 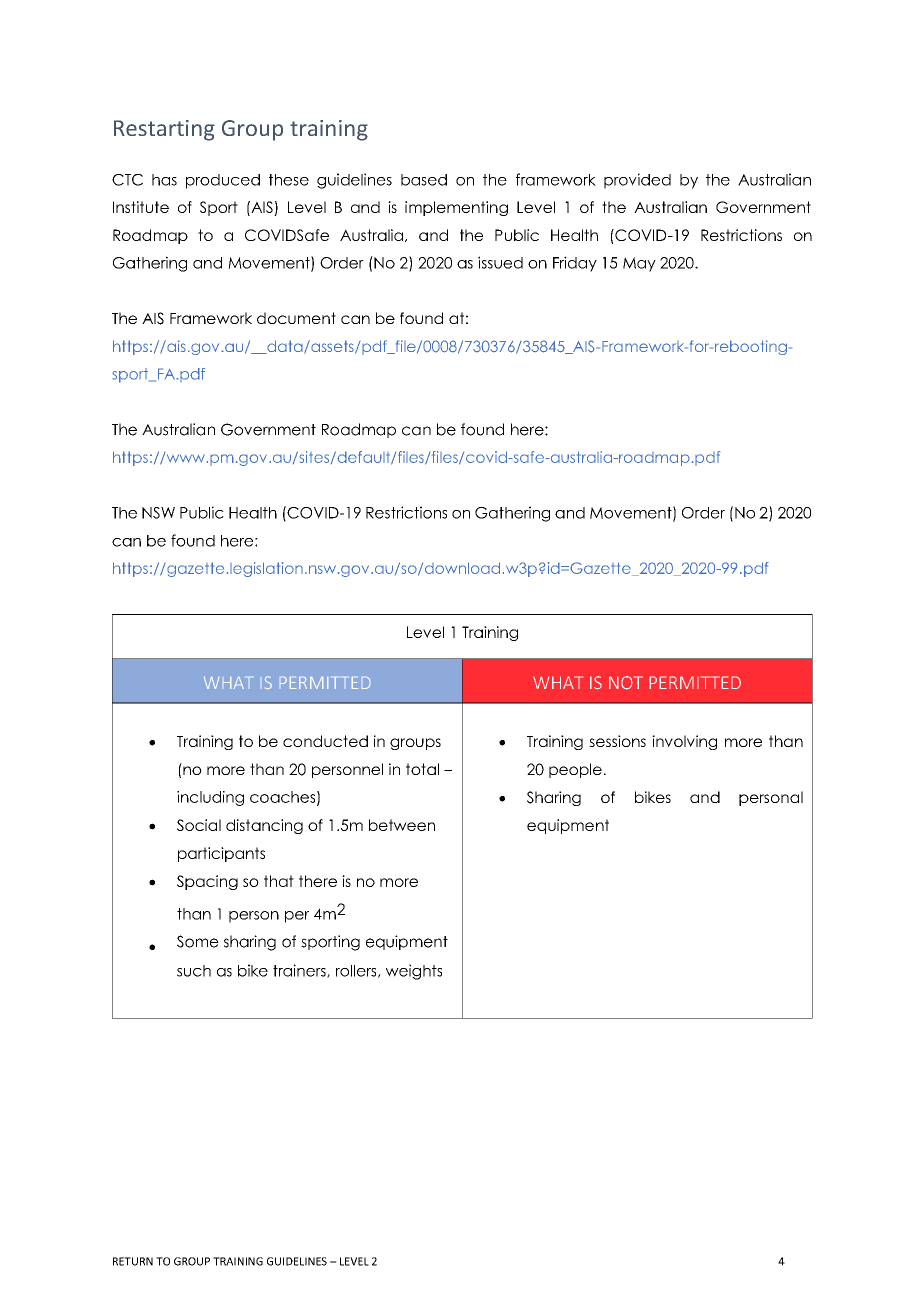 I want to click on including, so click(x=210, y=798).
